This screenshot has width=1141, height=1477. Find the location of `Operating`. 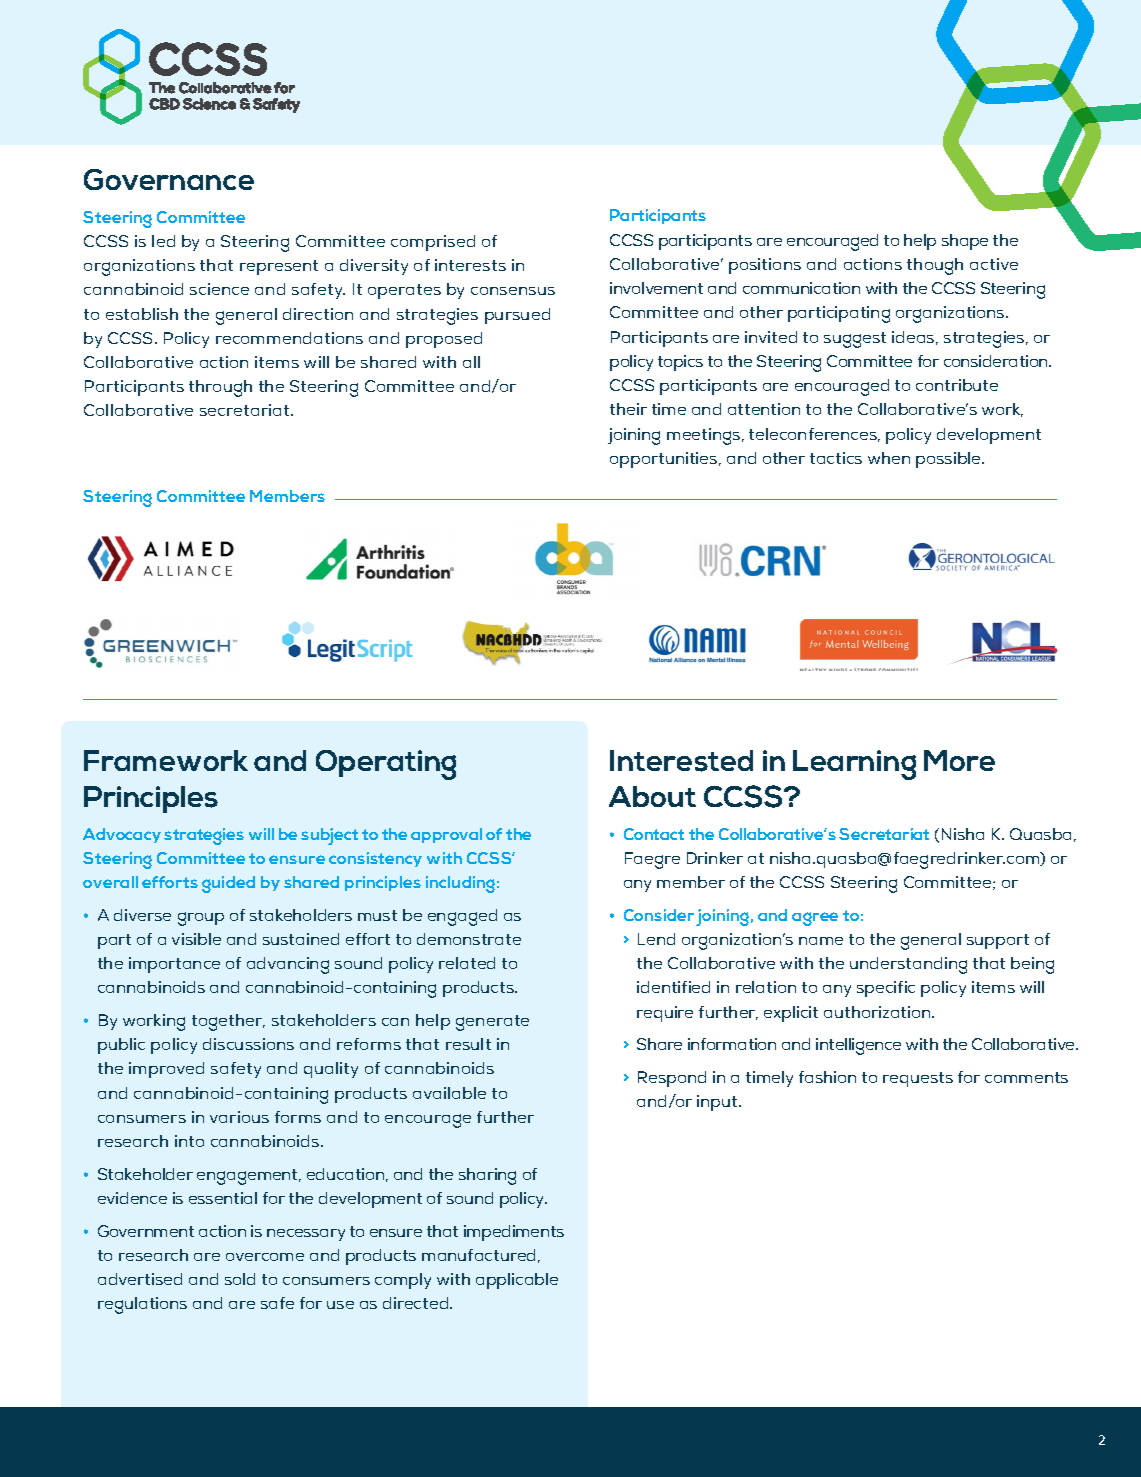

Operating is located at coordinates (386, 765).
